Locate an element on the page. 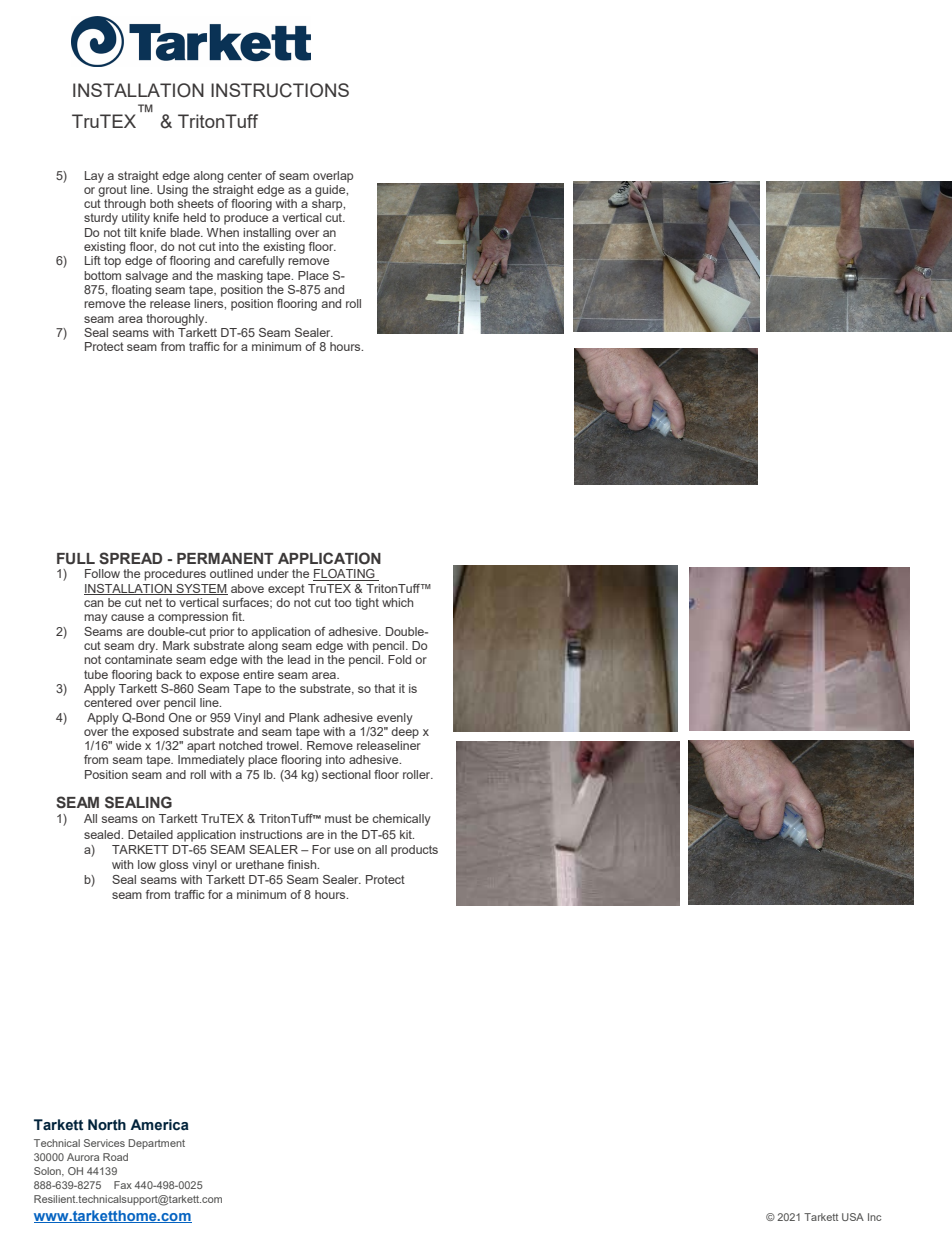  installing is located at coordinates (267, 234).
